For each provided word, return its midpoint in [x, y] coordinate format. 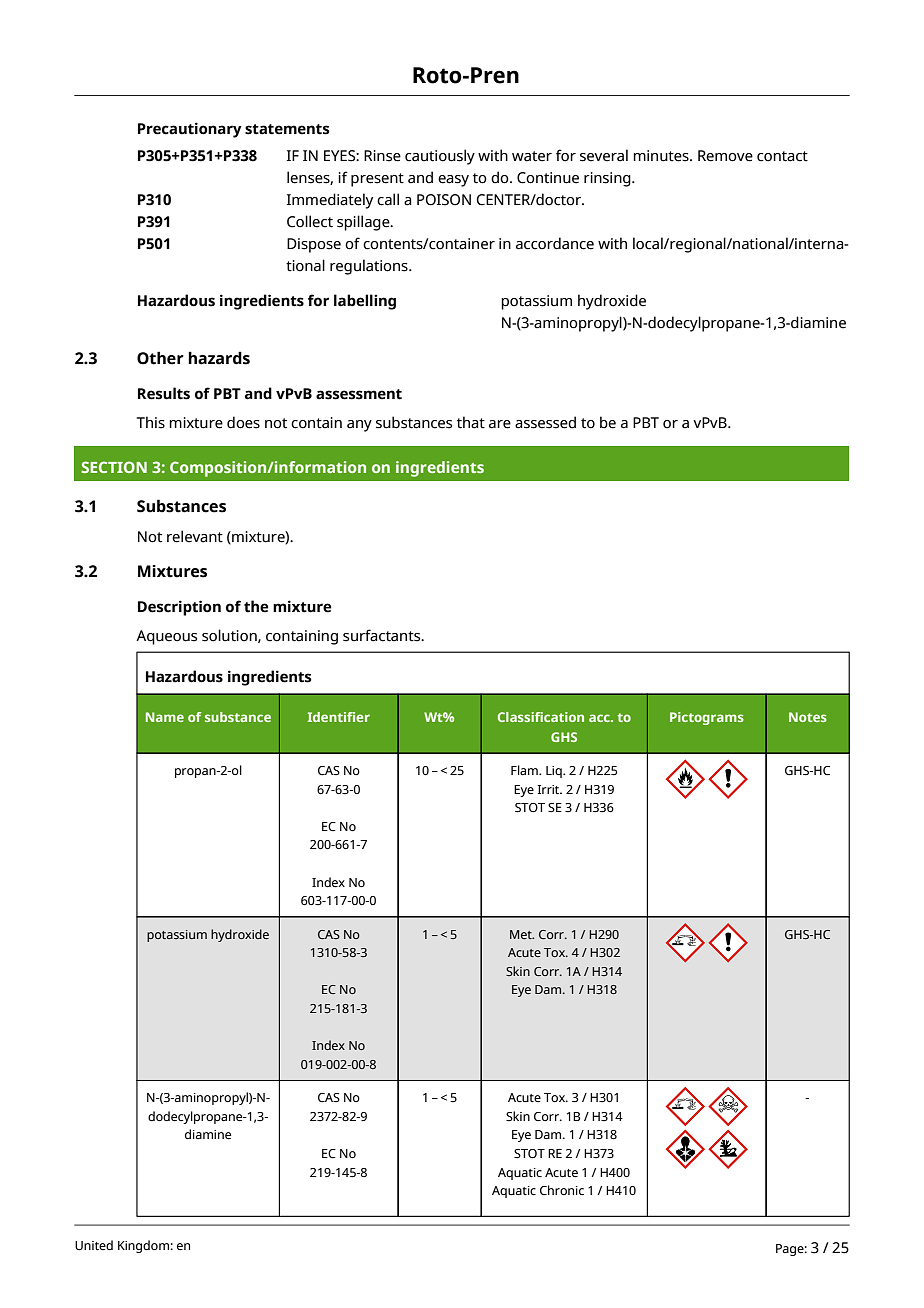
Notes [808, 717]
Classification [541, 717]
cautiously [440, 157]
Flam [525, 770]
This [151, 422]
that [471, 422]
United [94, 1245]
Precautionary [190, 130]
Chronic [562, 1190]
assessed [545, 422]
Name [165, 717]
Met [522, 934]
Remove [725, 156]
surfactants [383, 635]
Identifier [338, 717]
